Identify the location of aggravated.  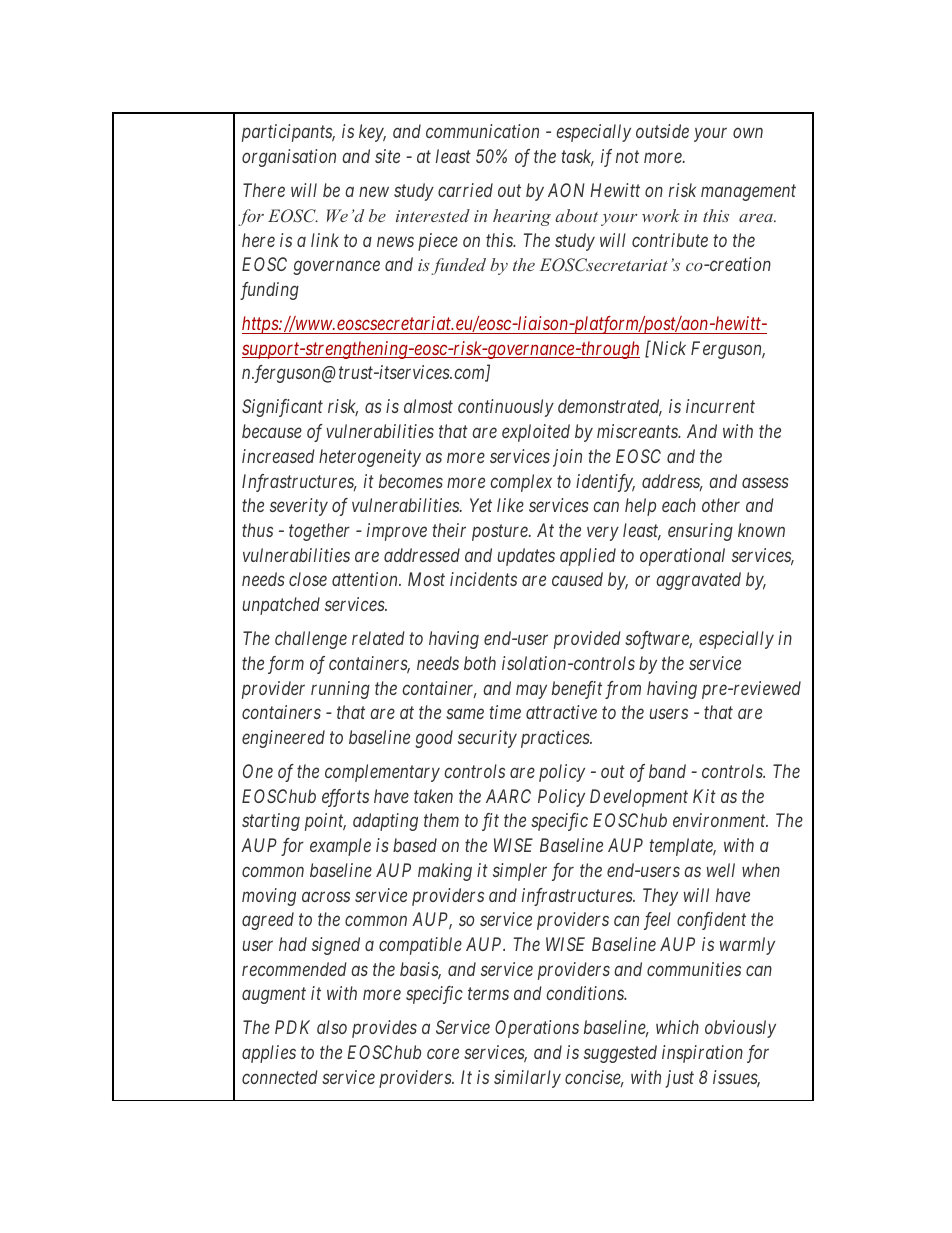
(698, 581).
